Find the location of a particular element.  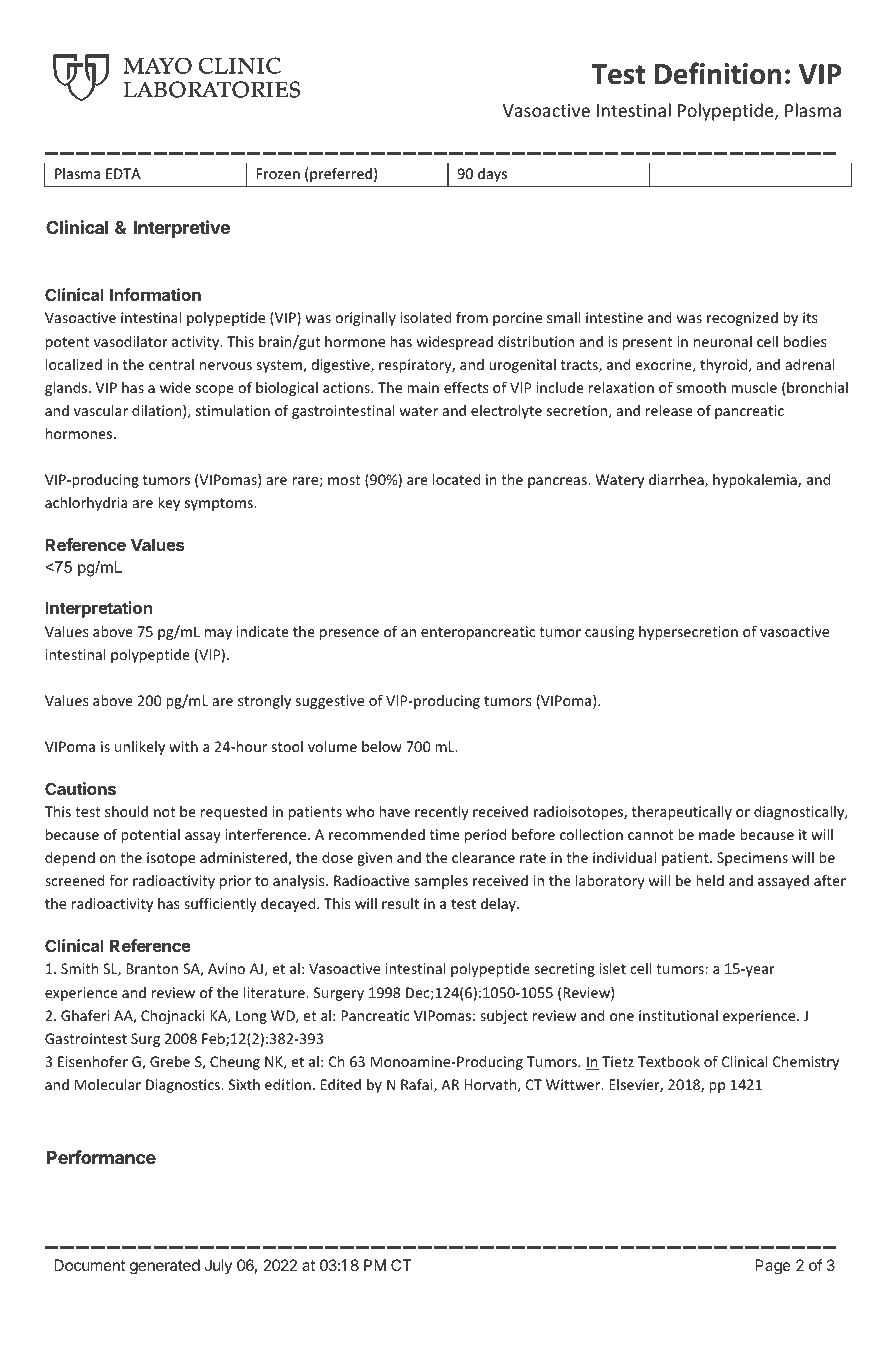

may is located at coordinates (218, 634).
